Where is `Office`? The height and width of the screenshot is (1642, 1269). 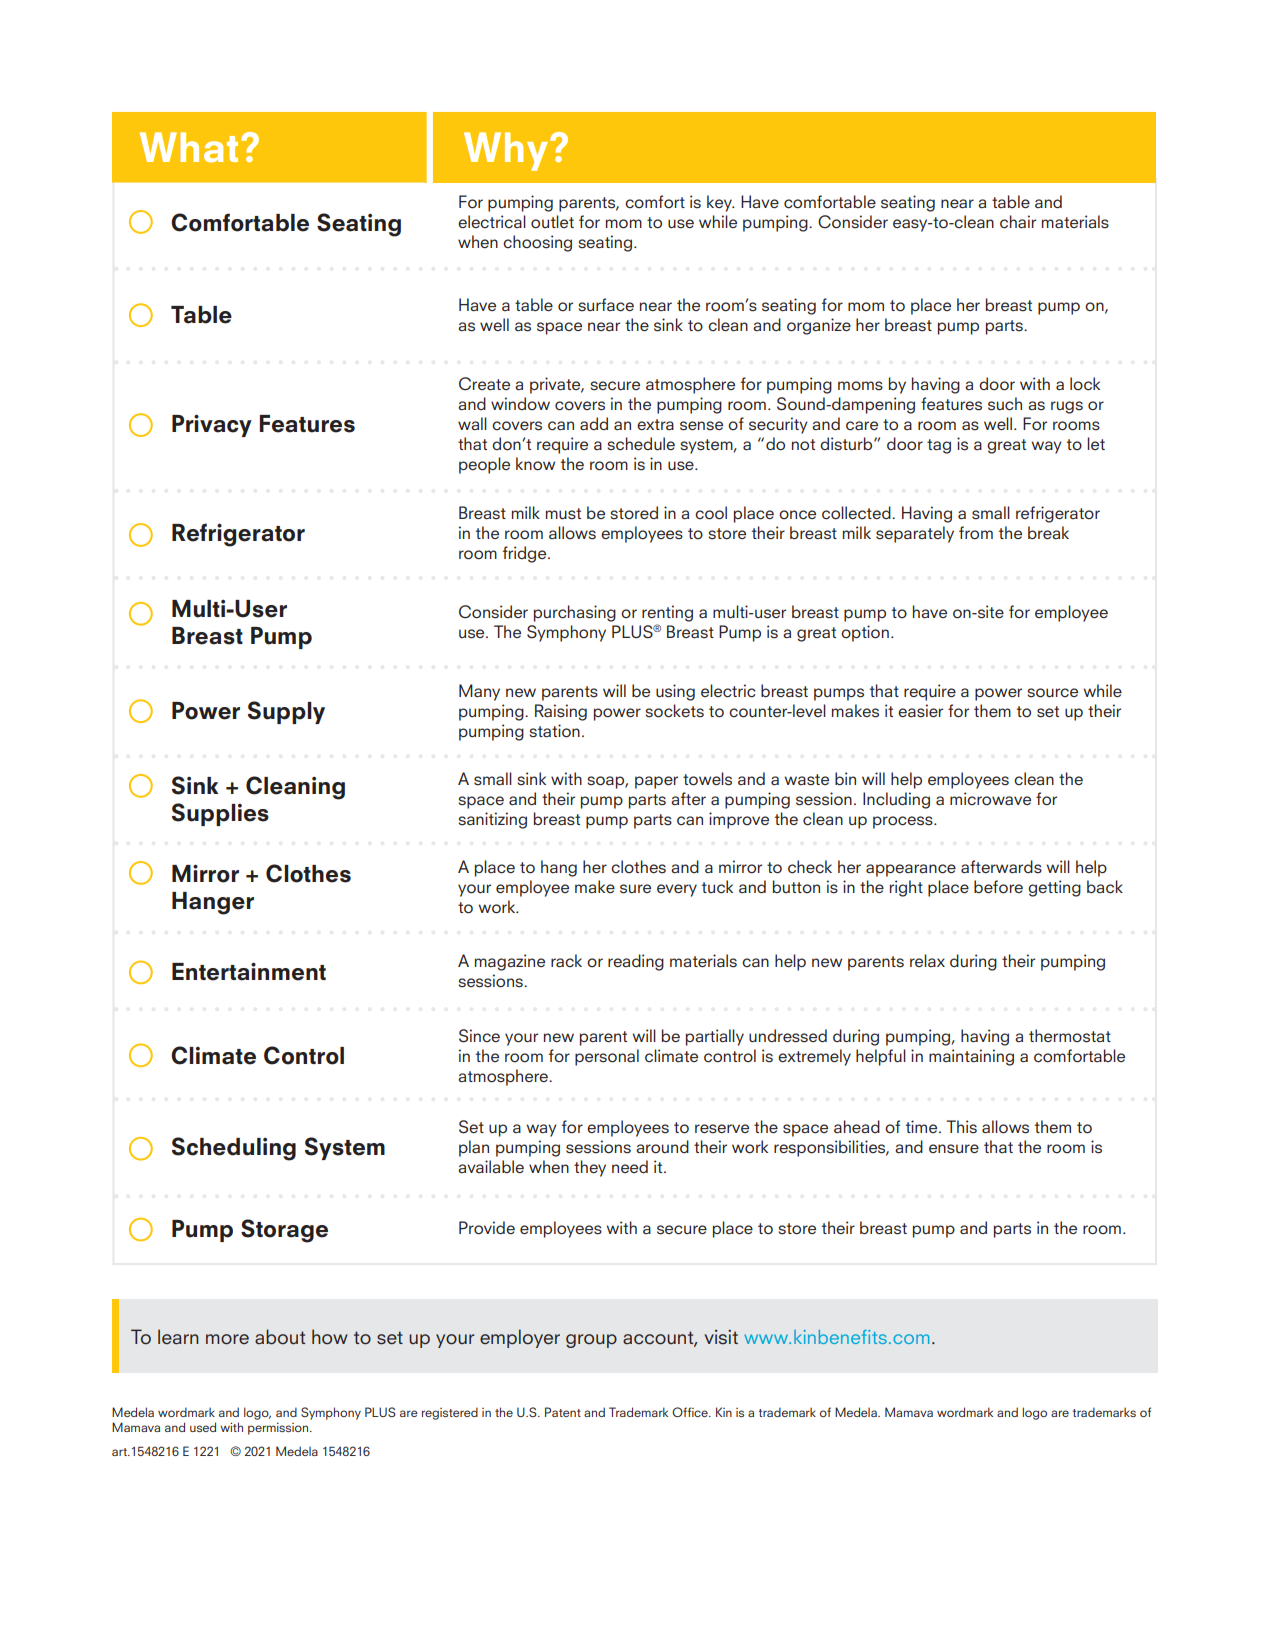
Office is located at coordinates (691, 1412).
